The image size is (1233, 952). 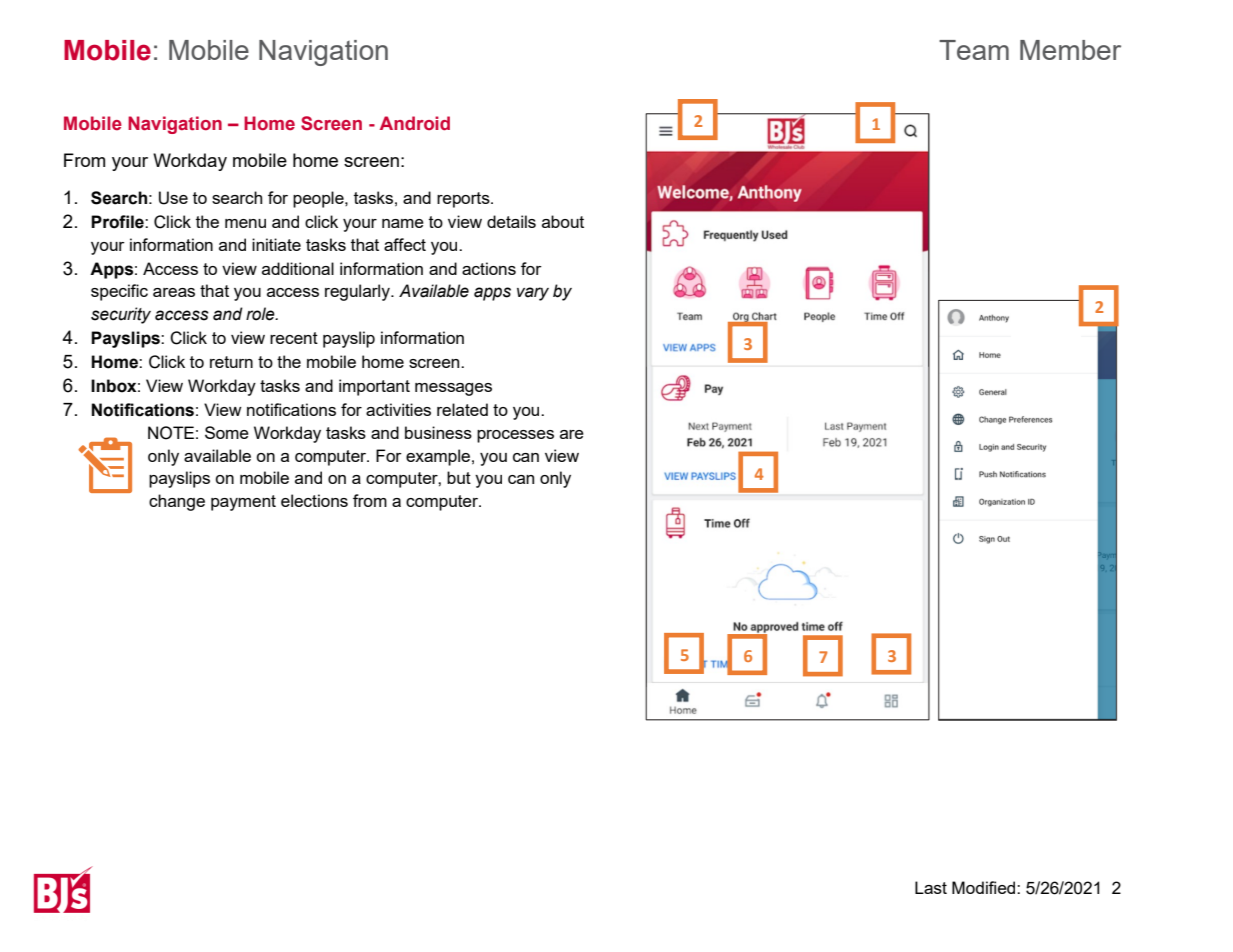 What do you see at coordinates (459, 477) in the screenshot?
I see `but` at bounding box center [459, 477].
